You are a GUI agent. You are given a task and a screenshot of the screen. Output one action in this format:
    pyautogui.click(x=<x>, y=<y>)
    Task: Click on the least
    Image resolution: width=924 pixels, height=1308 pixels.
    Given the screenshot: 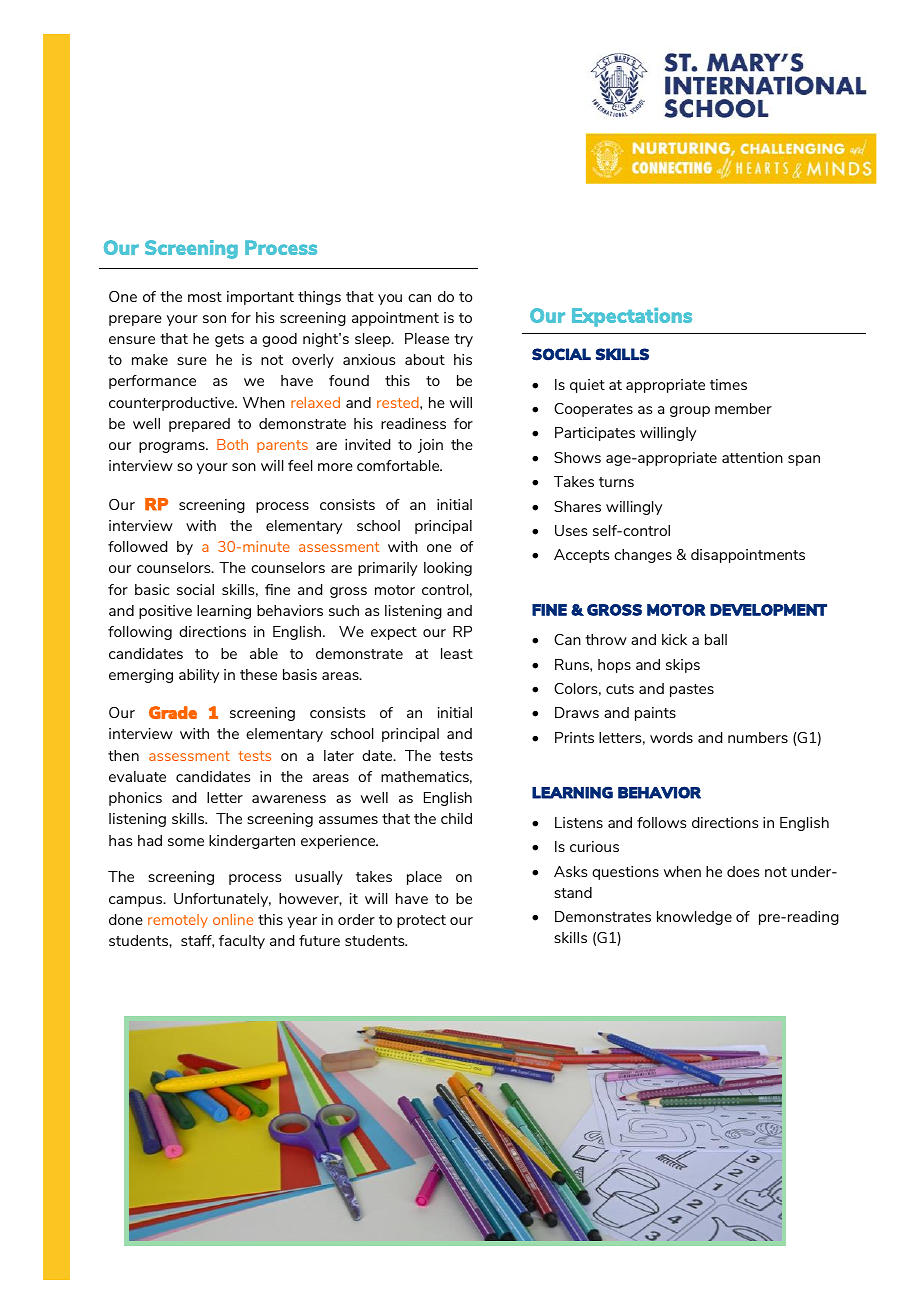 What is the action you would take?
    pyautogui.click(x=457, y=653)
